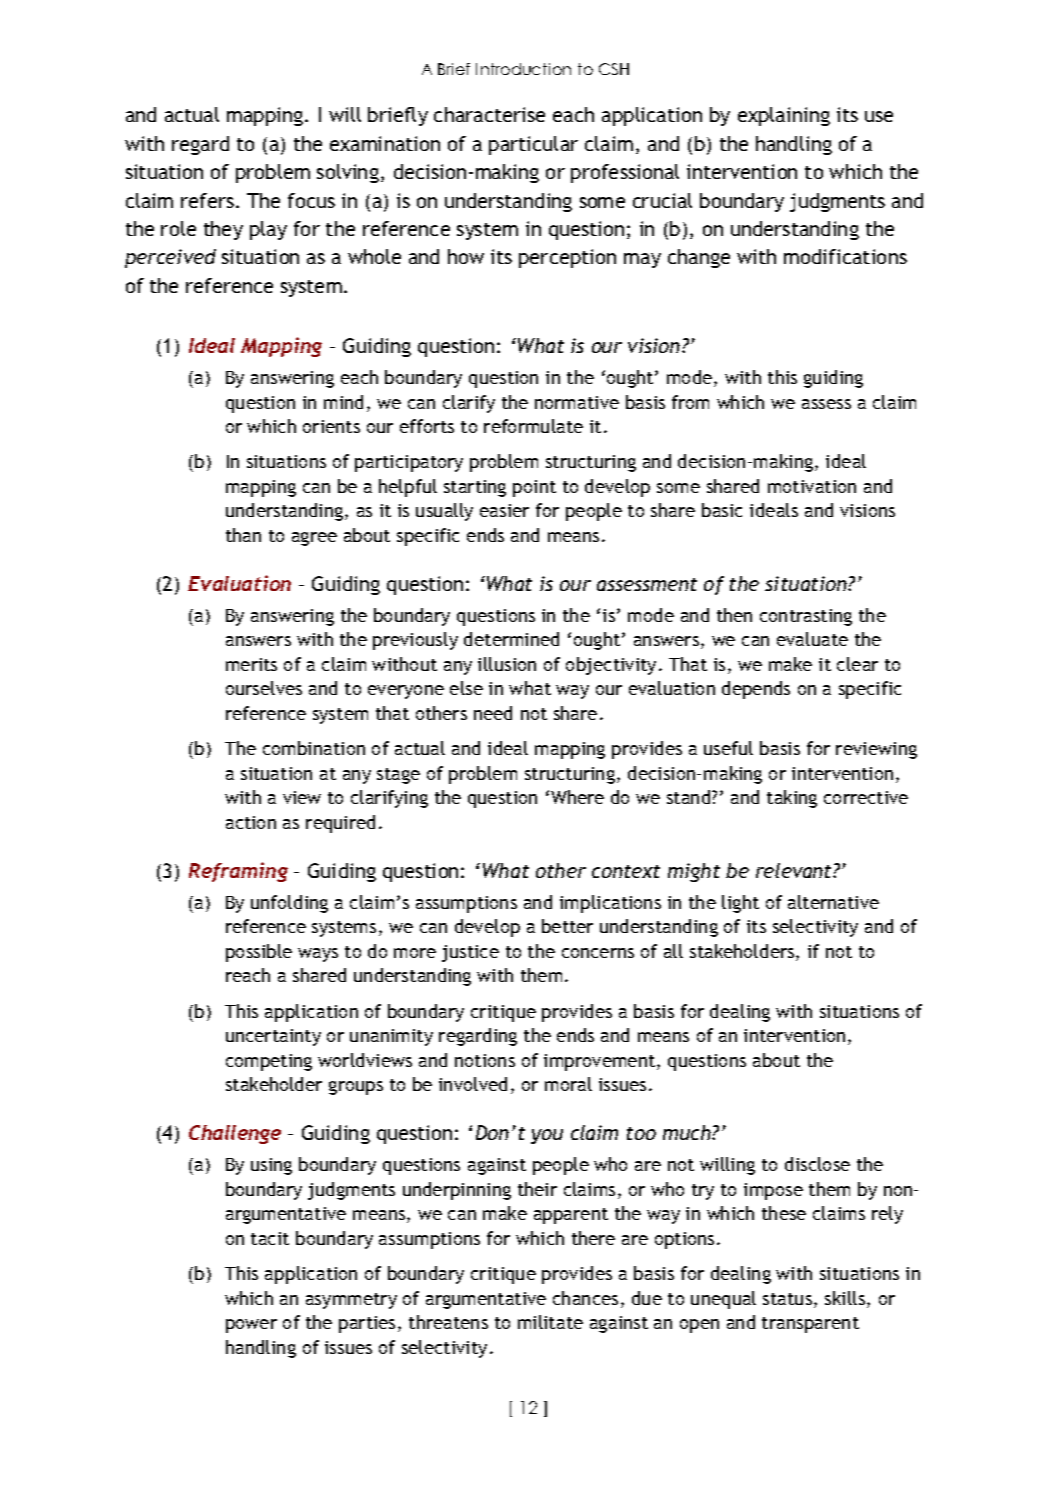  Describe the element at coordinates (331, 426) in the image. I see `orients` at that location.
